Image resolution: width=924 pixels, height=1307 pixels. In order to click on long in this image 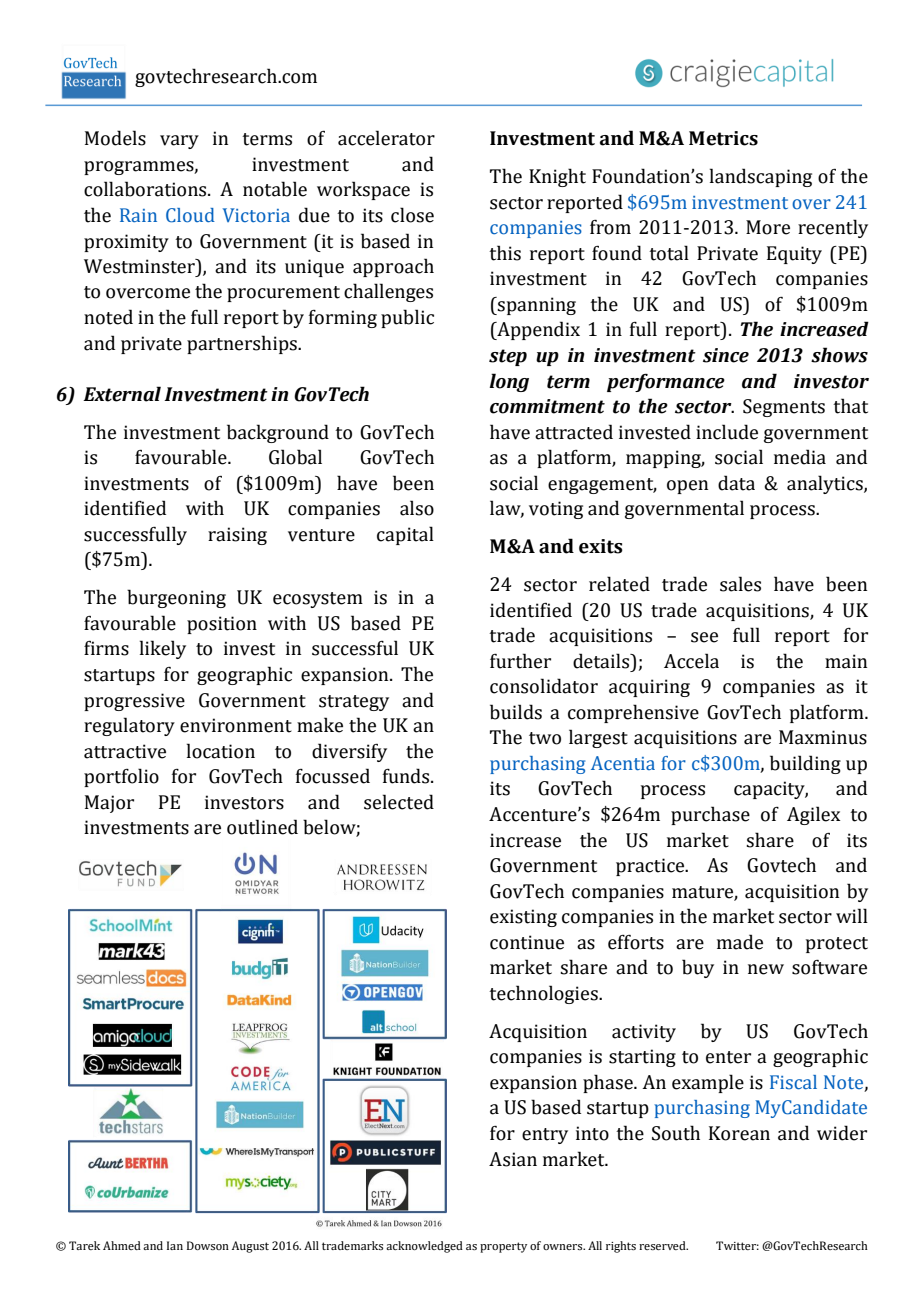, I will do `click(509, 382)`.
